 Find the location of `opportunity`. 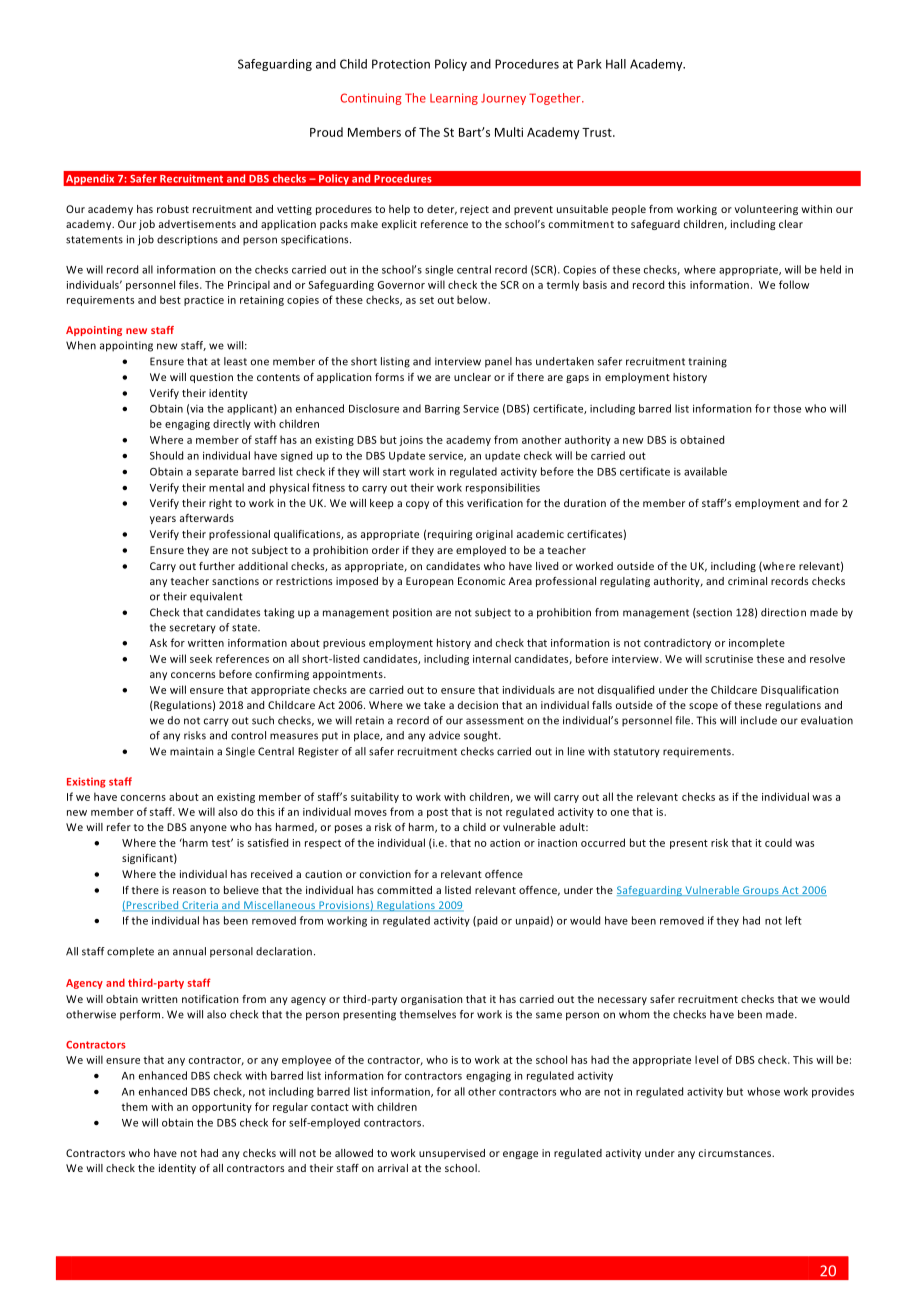

opportunity is located at coordinates (222, 1108).
